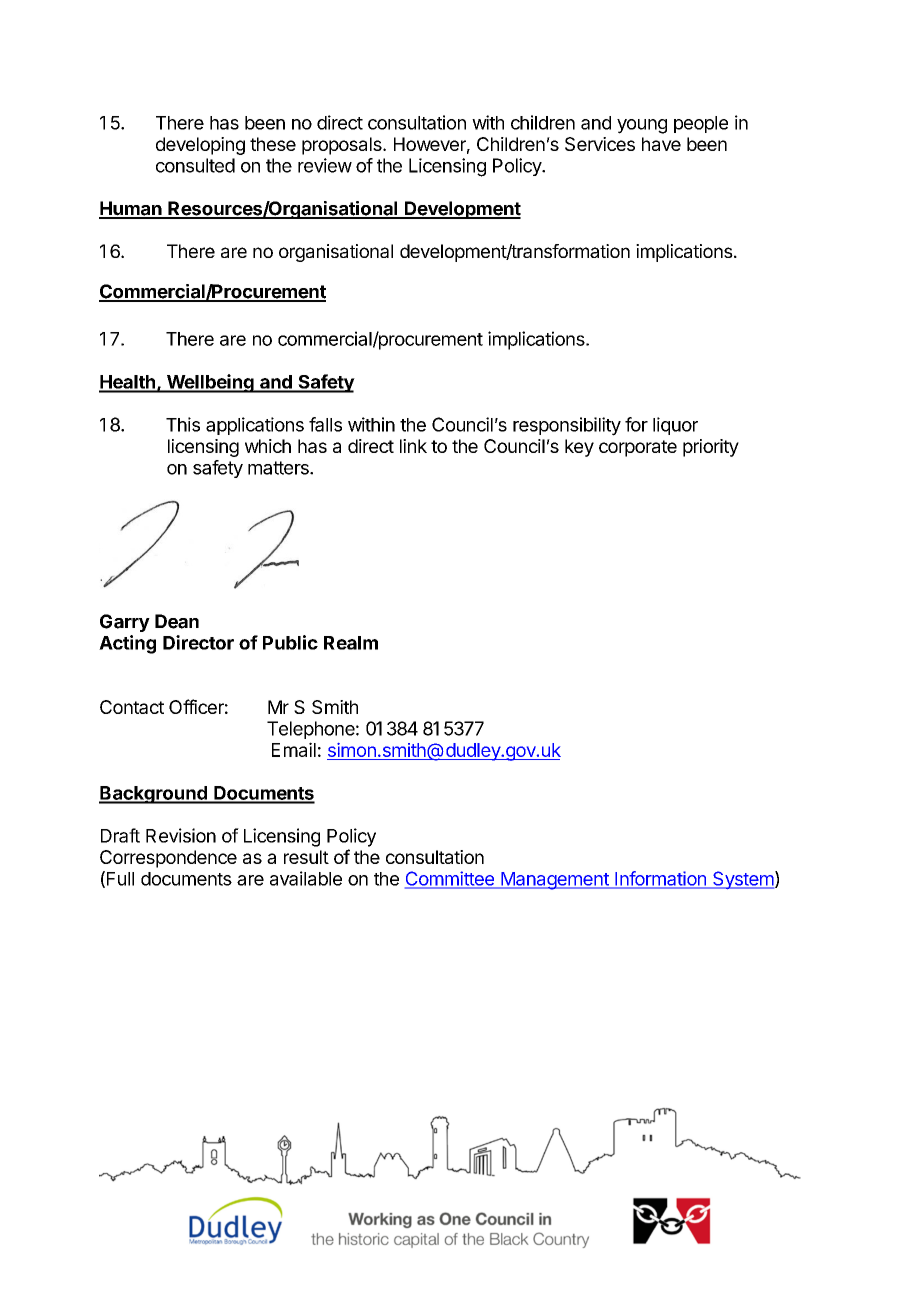 The image size is (924, 1308). Describe the element at coordinates (200, 146) in the document. I see `developing` at that location.
